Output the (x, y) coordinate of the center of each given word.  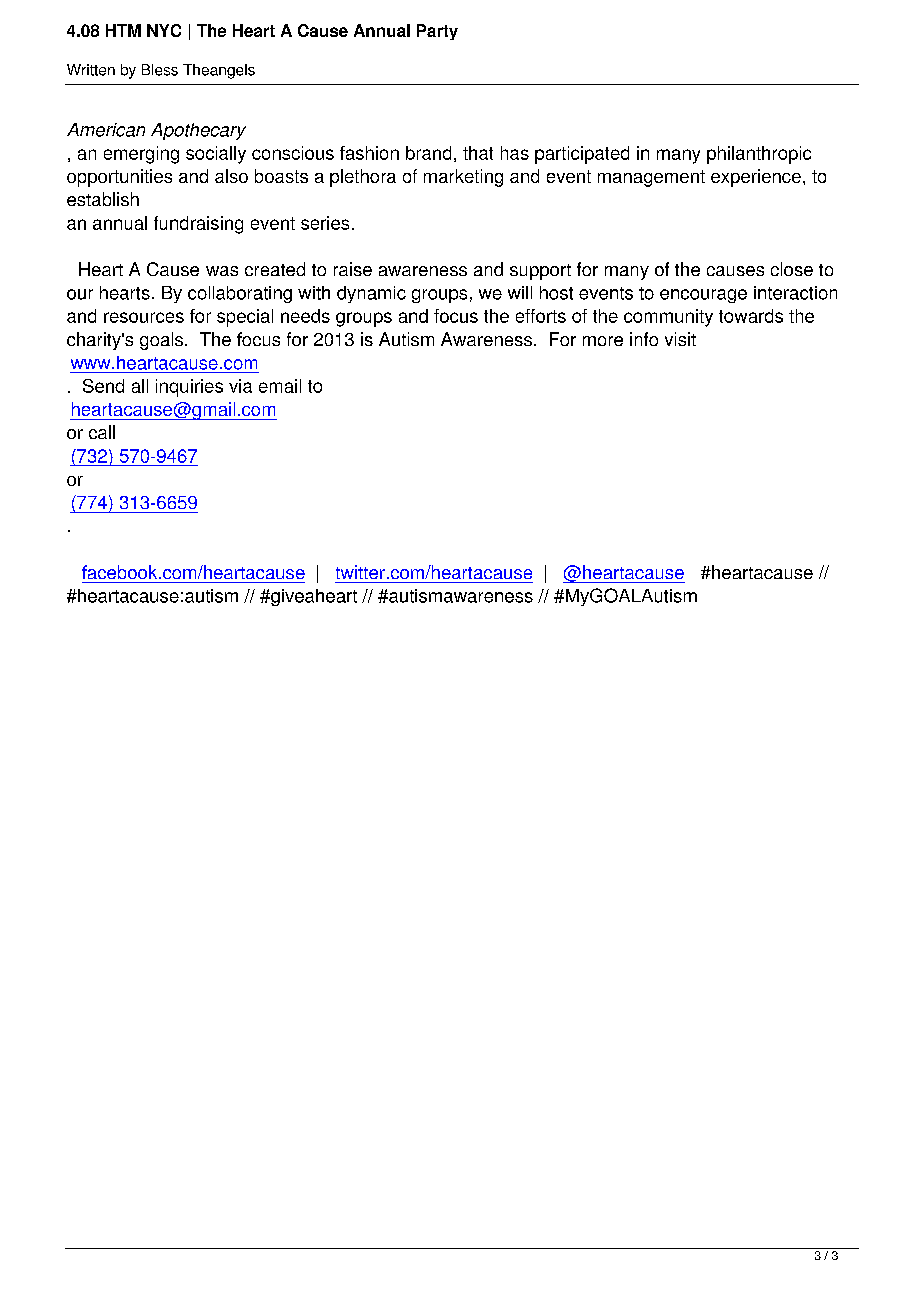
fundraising (198, 225)
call (102, 432)
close (792, 269)
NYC (164, 30)
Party (437, 32)
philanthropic (759, 155)
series (325, 223)
